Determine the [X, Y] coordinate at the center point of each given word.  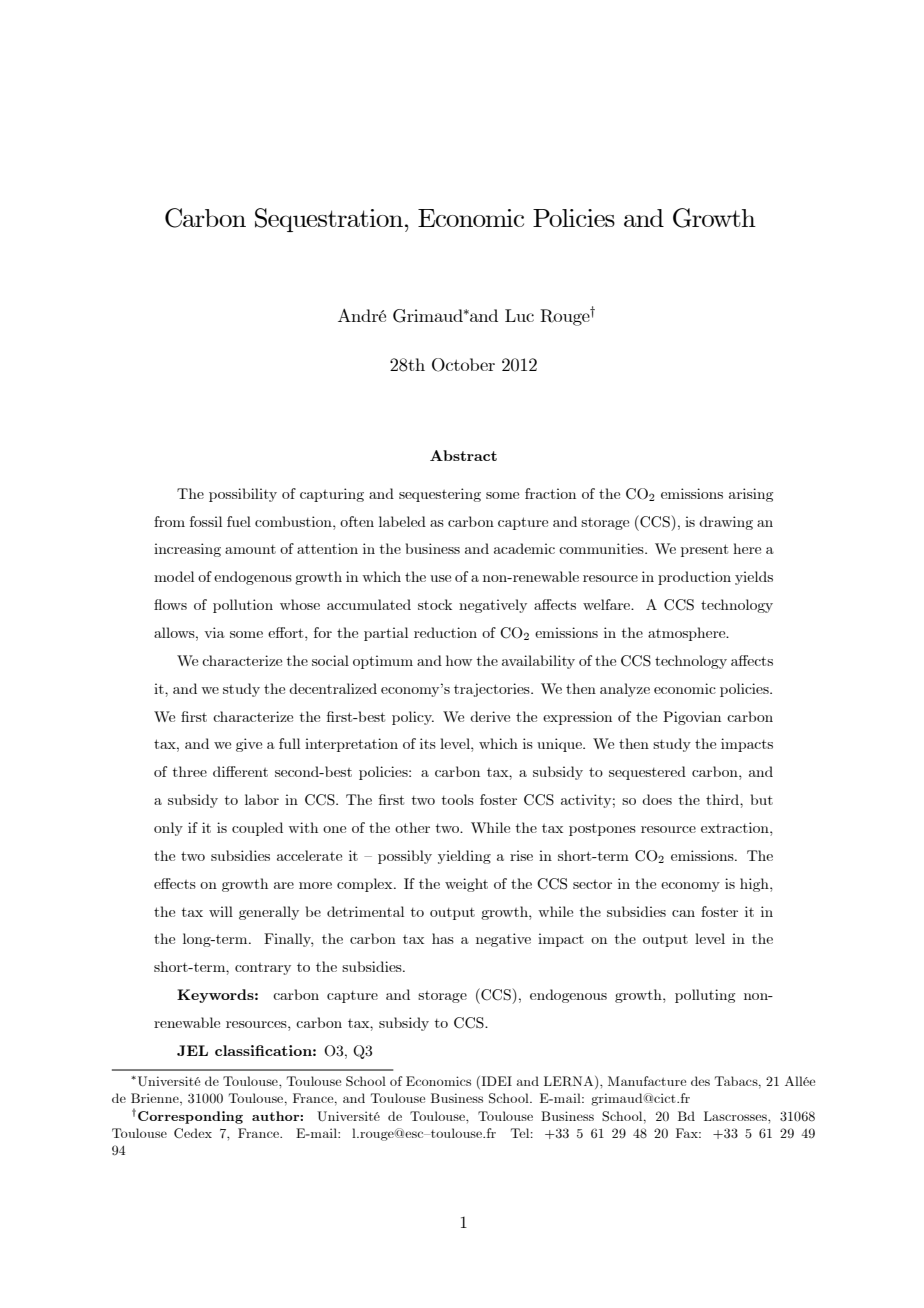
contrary [263, 969]
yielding [464, 857]
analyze [625, 690]
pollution [243, 606]
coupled [257, 829]
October [463, 365]
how [459, 660]
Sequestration [329, 220]
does [657, 799]
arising [751, 495]
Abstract [463, 455]
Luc [519, 315]
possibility [243, 495]
